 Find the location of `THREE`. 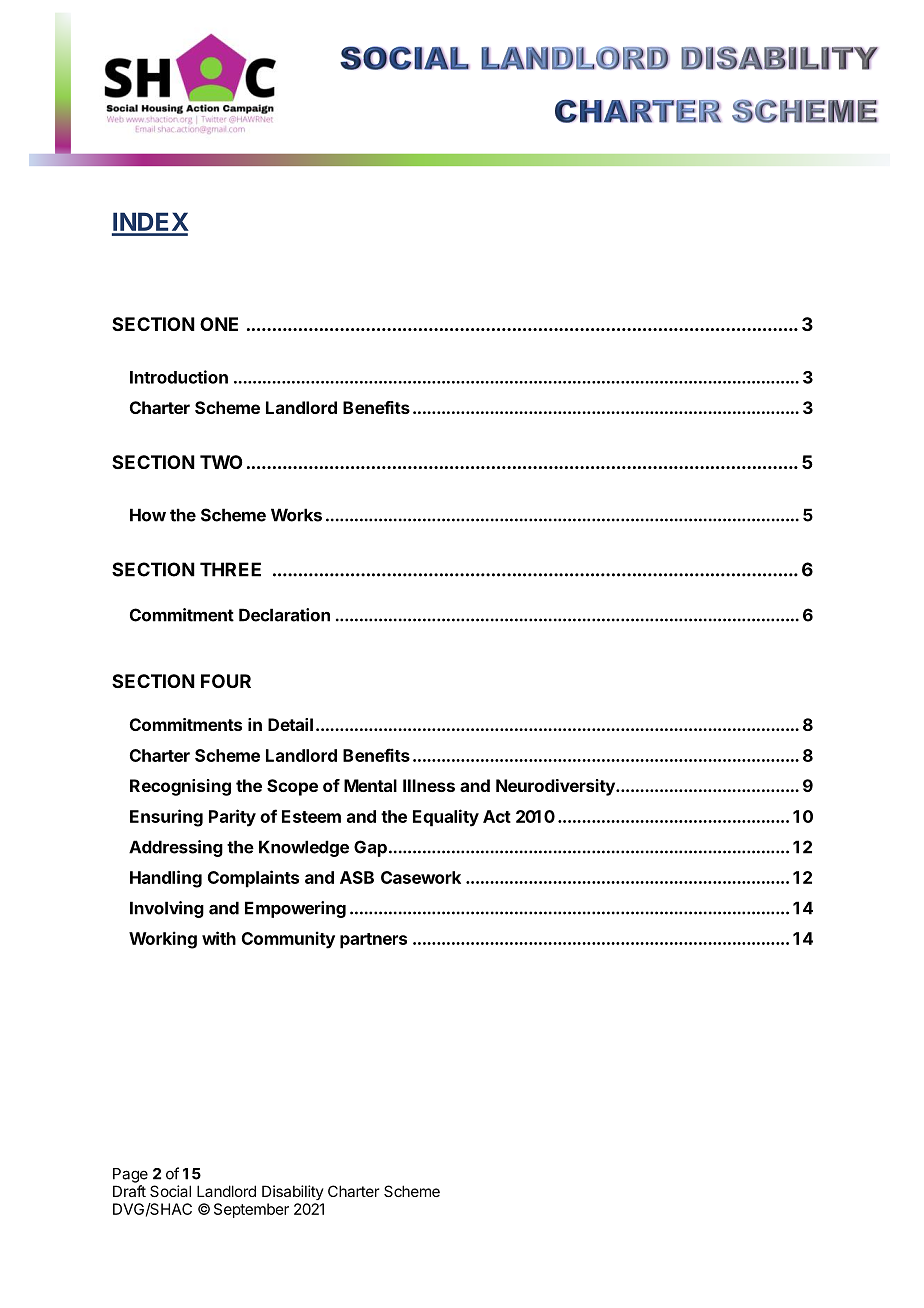

THREE is located at coordinates (230, 569).
